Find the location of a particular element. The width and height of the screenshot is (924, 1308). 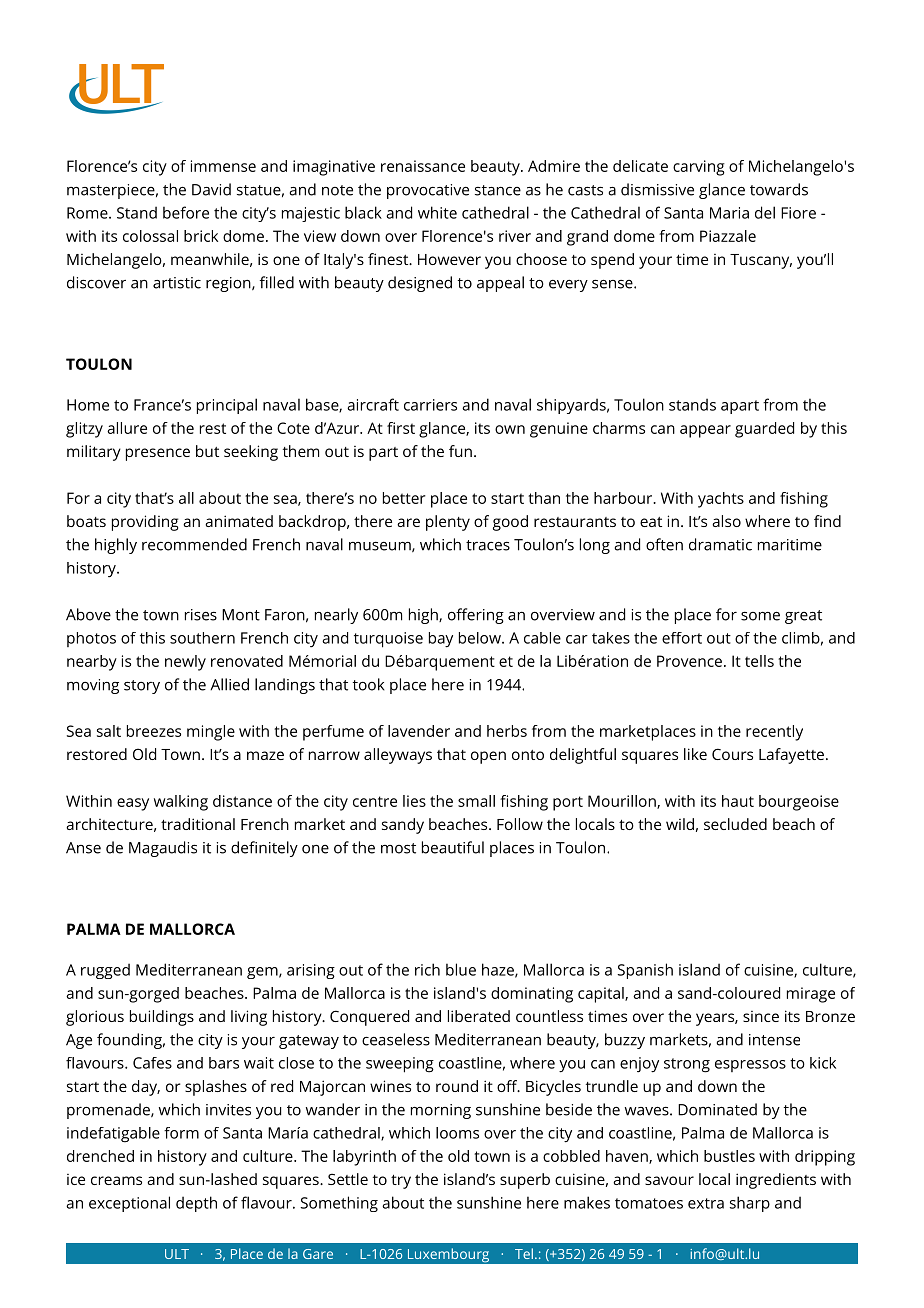

beautiful is located at coordinates (453, 847).
